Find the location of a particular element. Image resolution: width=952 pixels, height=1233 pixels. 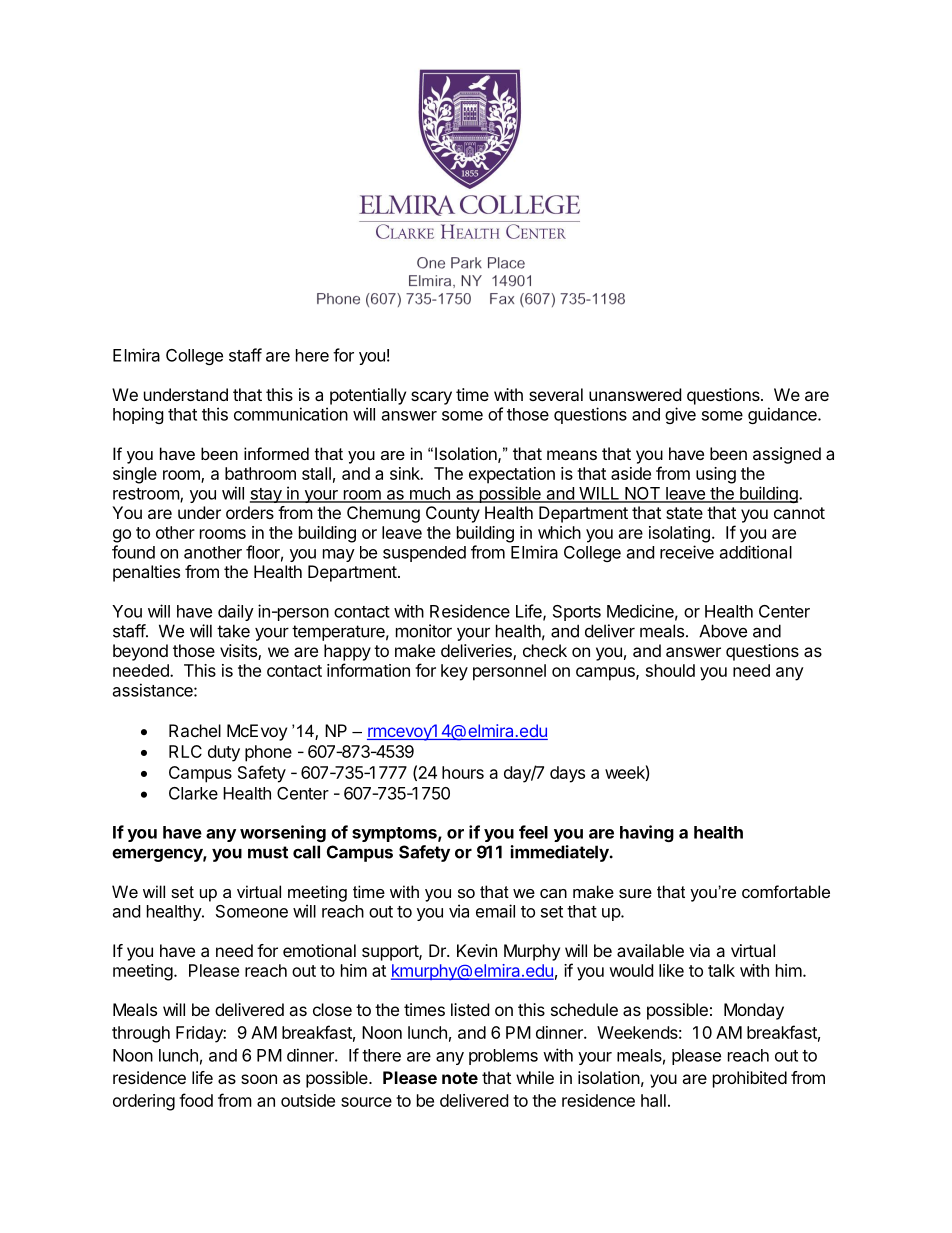

having is located at coordinates (647, 833).
